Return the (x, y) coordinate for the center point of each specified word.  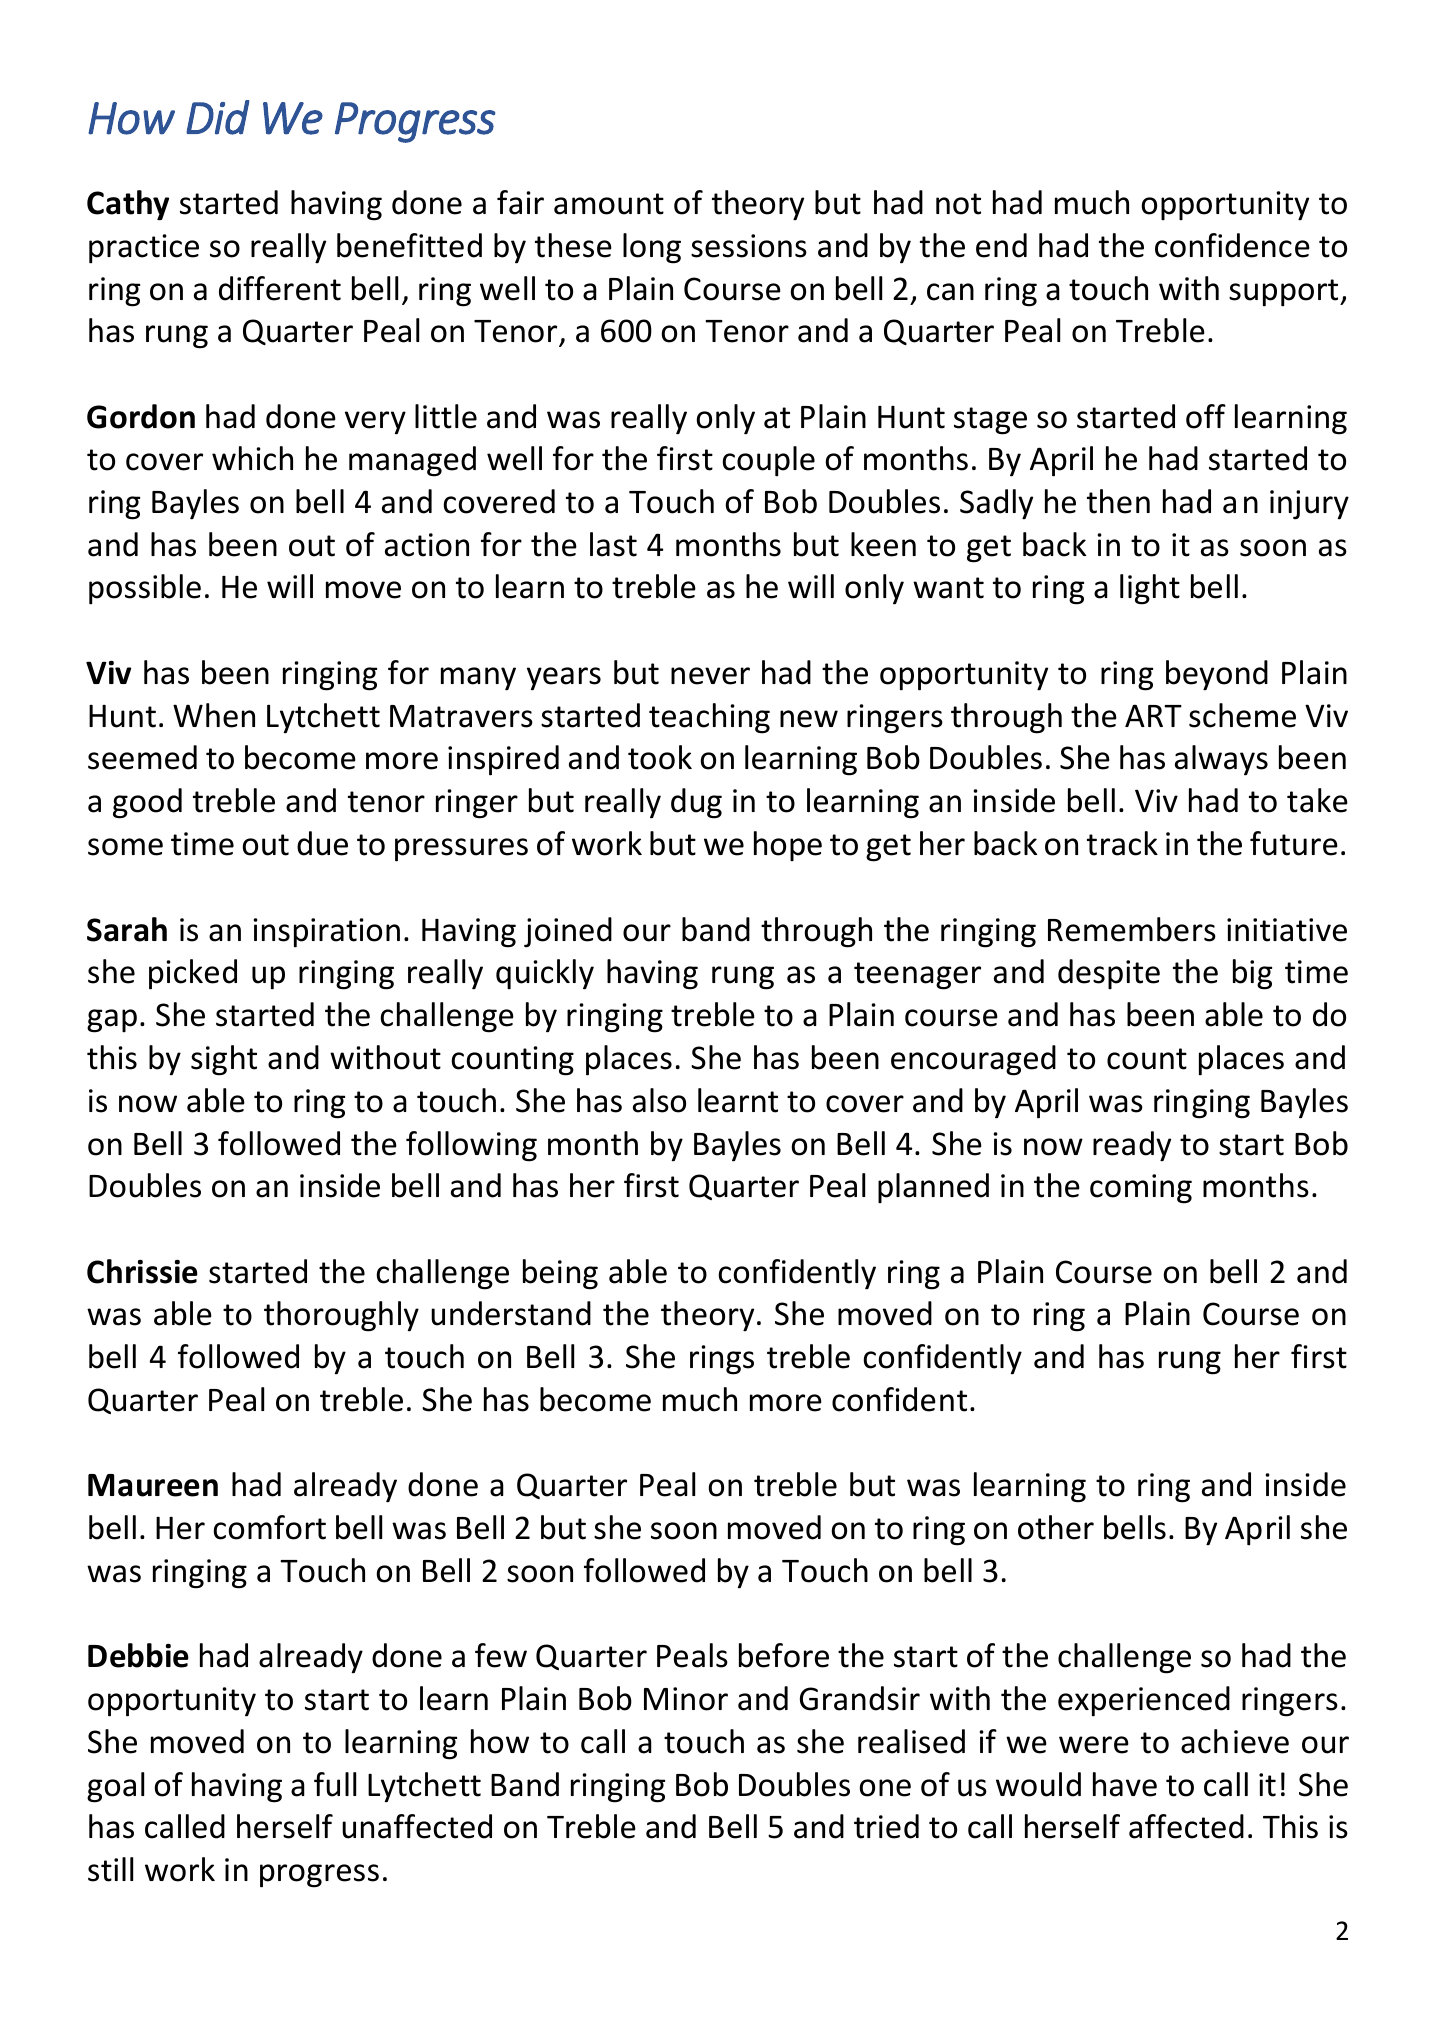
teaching (709, 718)
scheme (1242, 715)
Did (218, 117)
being (560, 1274)
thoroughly (341, 1316)
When (214, 715)
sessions (749, 246)
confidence (1232, 245)
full (335, 1784)
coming (1141, 1189)
